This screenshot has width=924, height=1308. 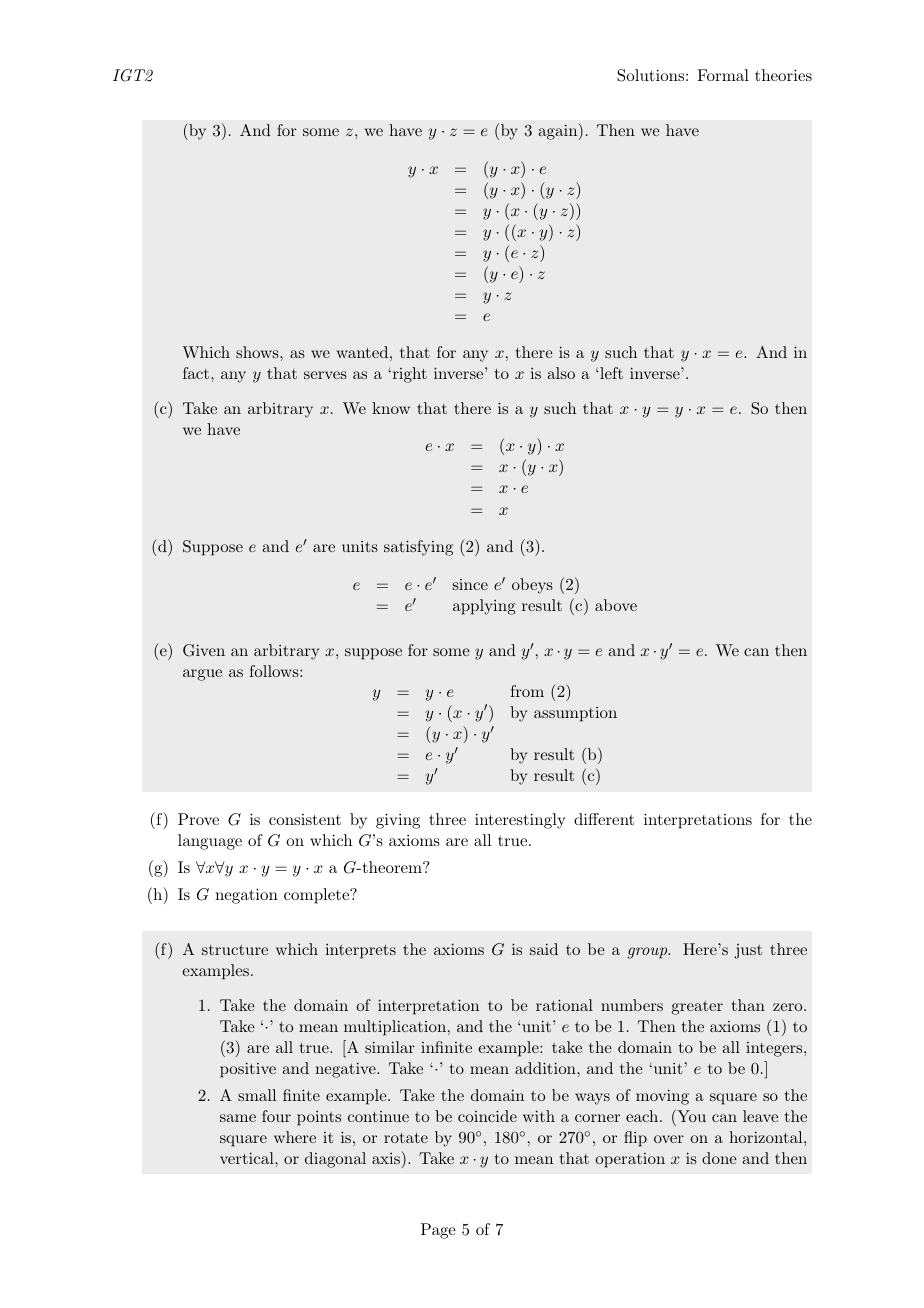 What do you see at coordinates (258, 352) in the screenshot?
I see `shows` at bounding box center [258, 352].
